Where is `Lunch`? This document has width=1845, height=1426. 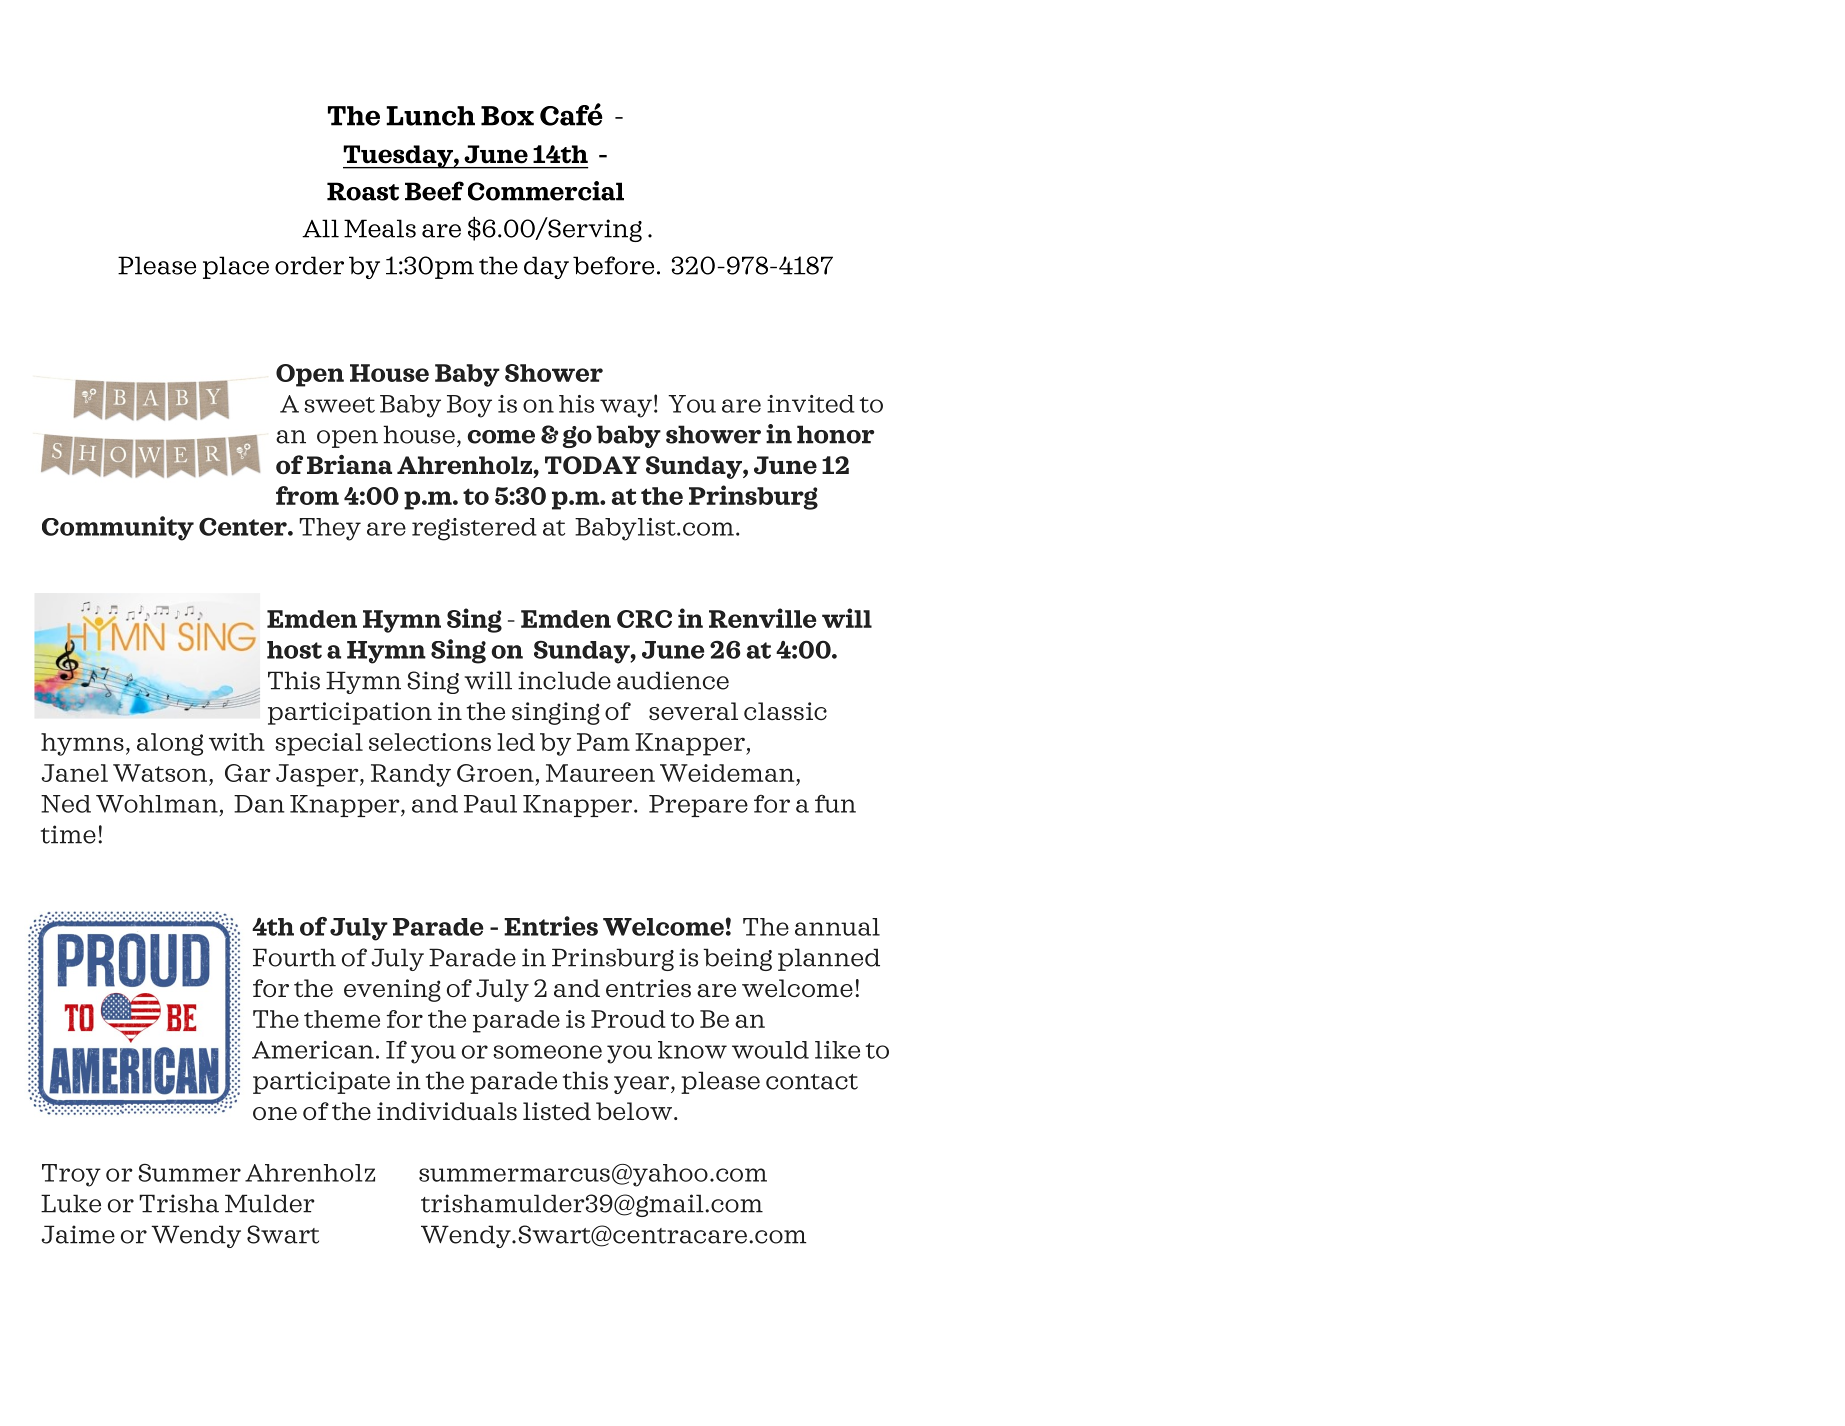
Lunch is located at coordinates (430, 116).
